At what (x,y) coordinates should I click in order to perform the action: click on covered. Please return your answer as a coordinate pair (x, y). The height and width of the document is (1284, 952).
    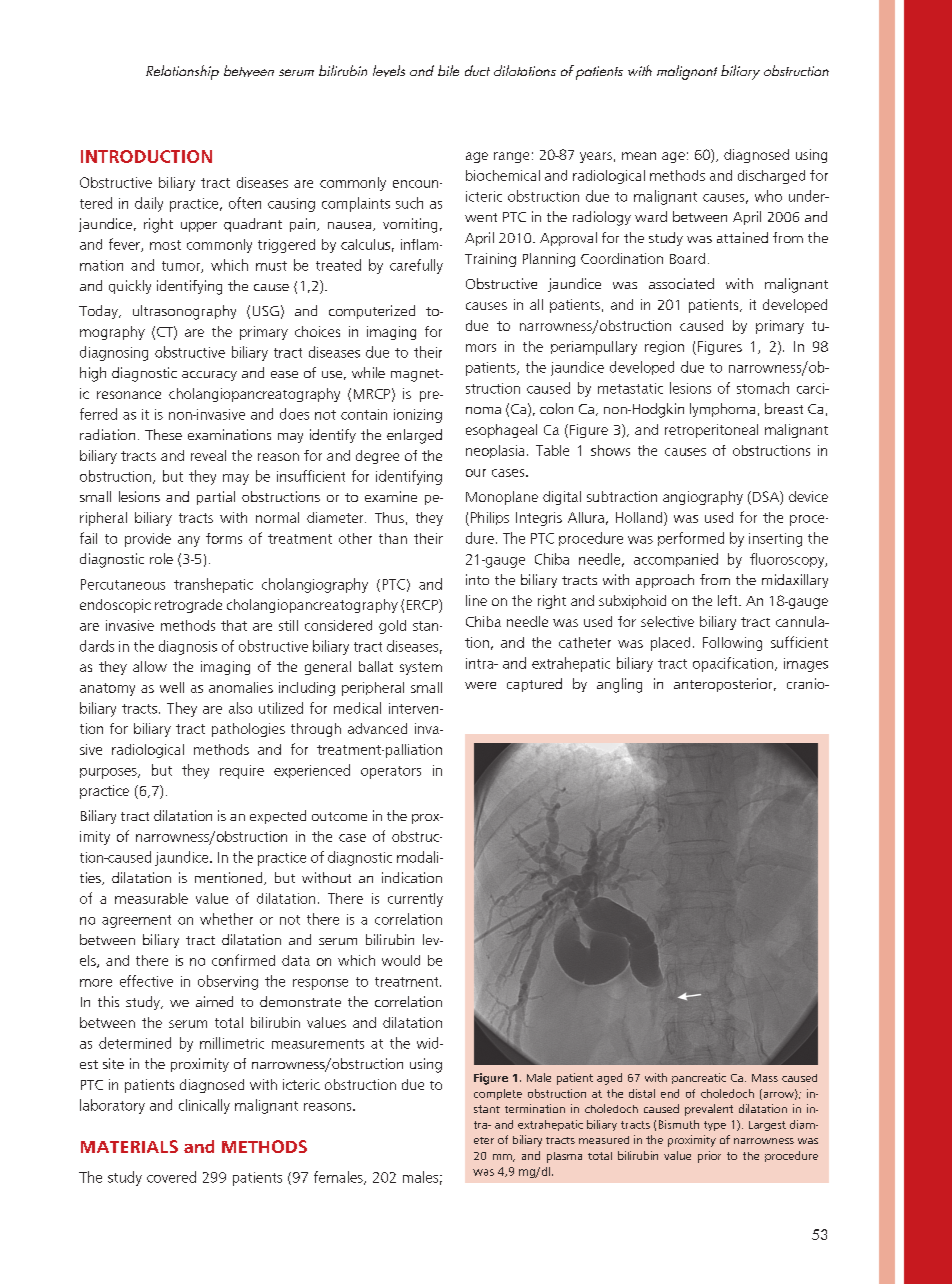
    Looking at the image, I should click on (171, 1177).
